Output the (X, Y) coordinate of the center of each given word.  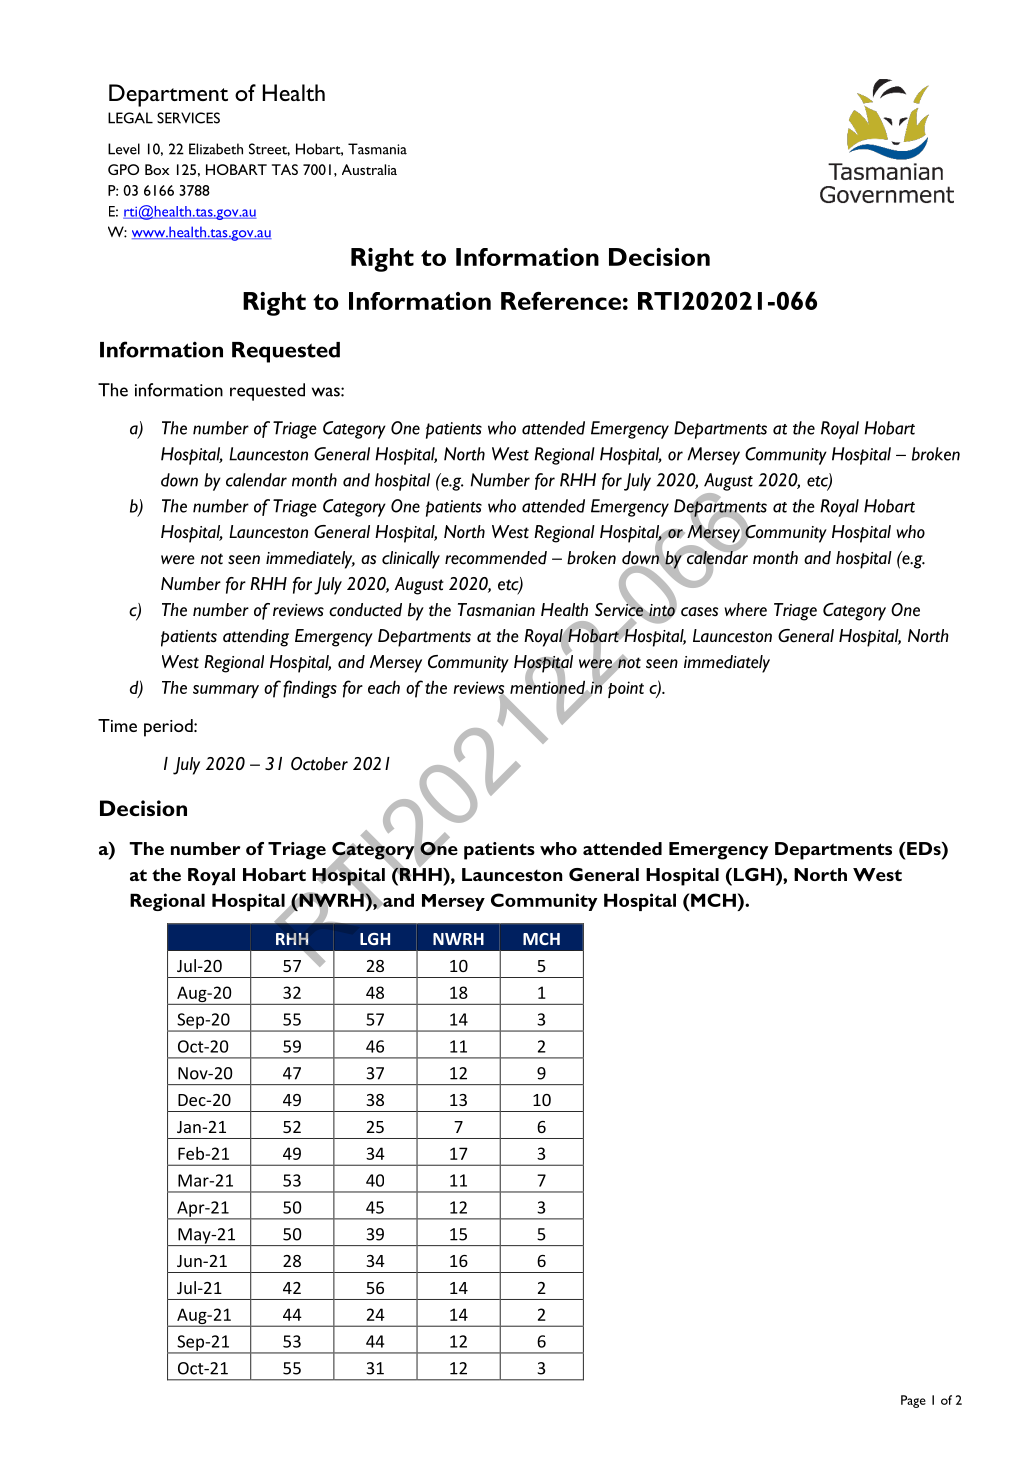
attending (256, 638)
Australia (369, 169)
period (169, 728)
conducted (365, 610)
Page (913, 1401)
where (746, 610)
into (662, 610)
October (319, 764)
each (384, 687)
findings (310, 689)
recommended (496, 558)
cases (699, 612)
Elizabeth (216, 149)
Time (117, 725)
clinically (411, 560)
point (625, 688)
